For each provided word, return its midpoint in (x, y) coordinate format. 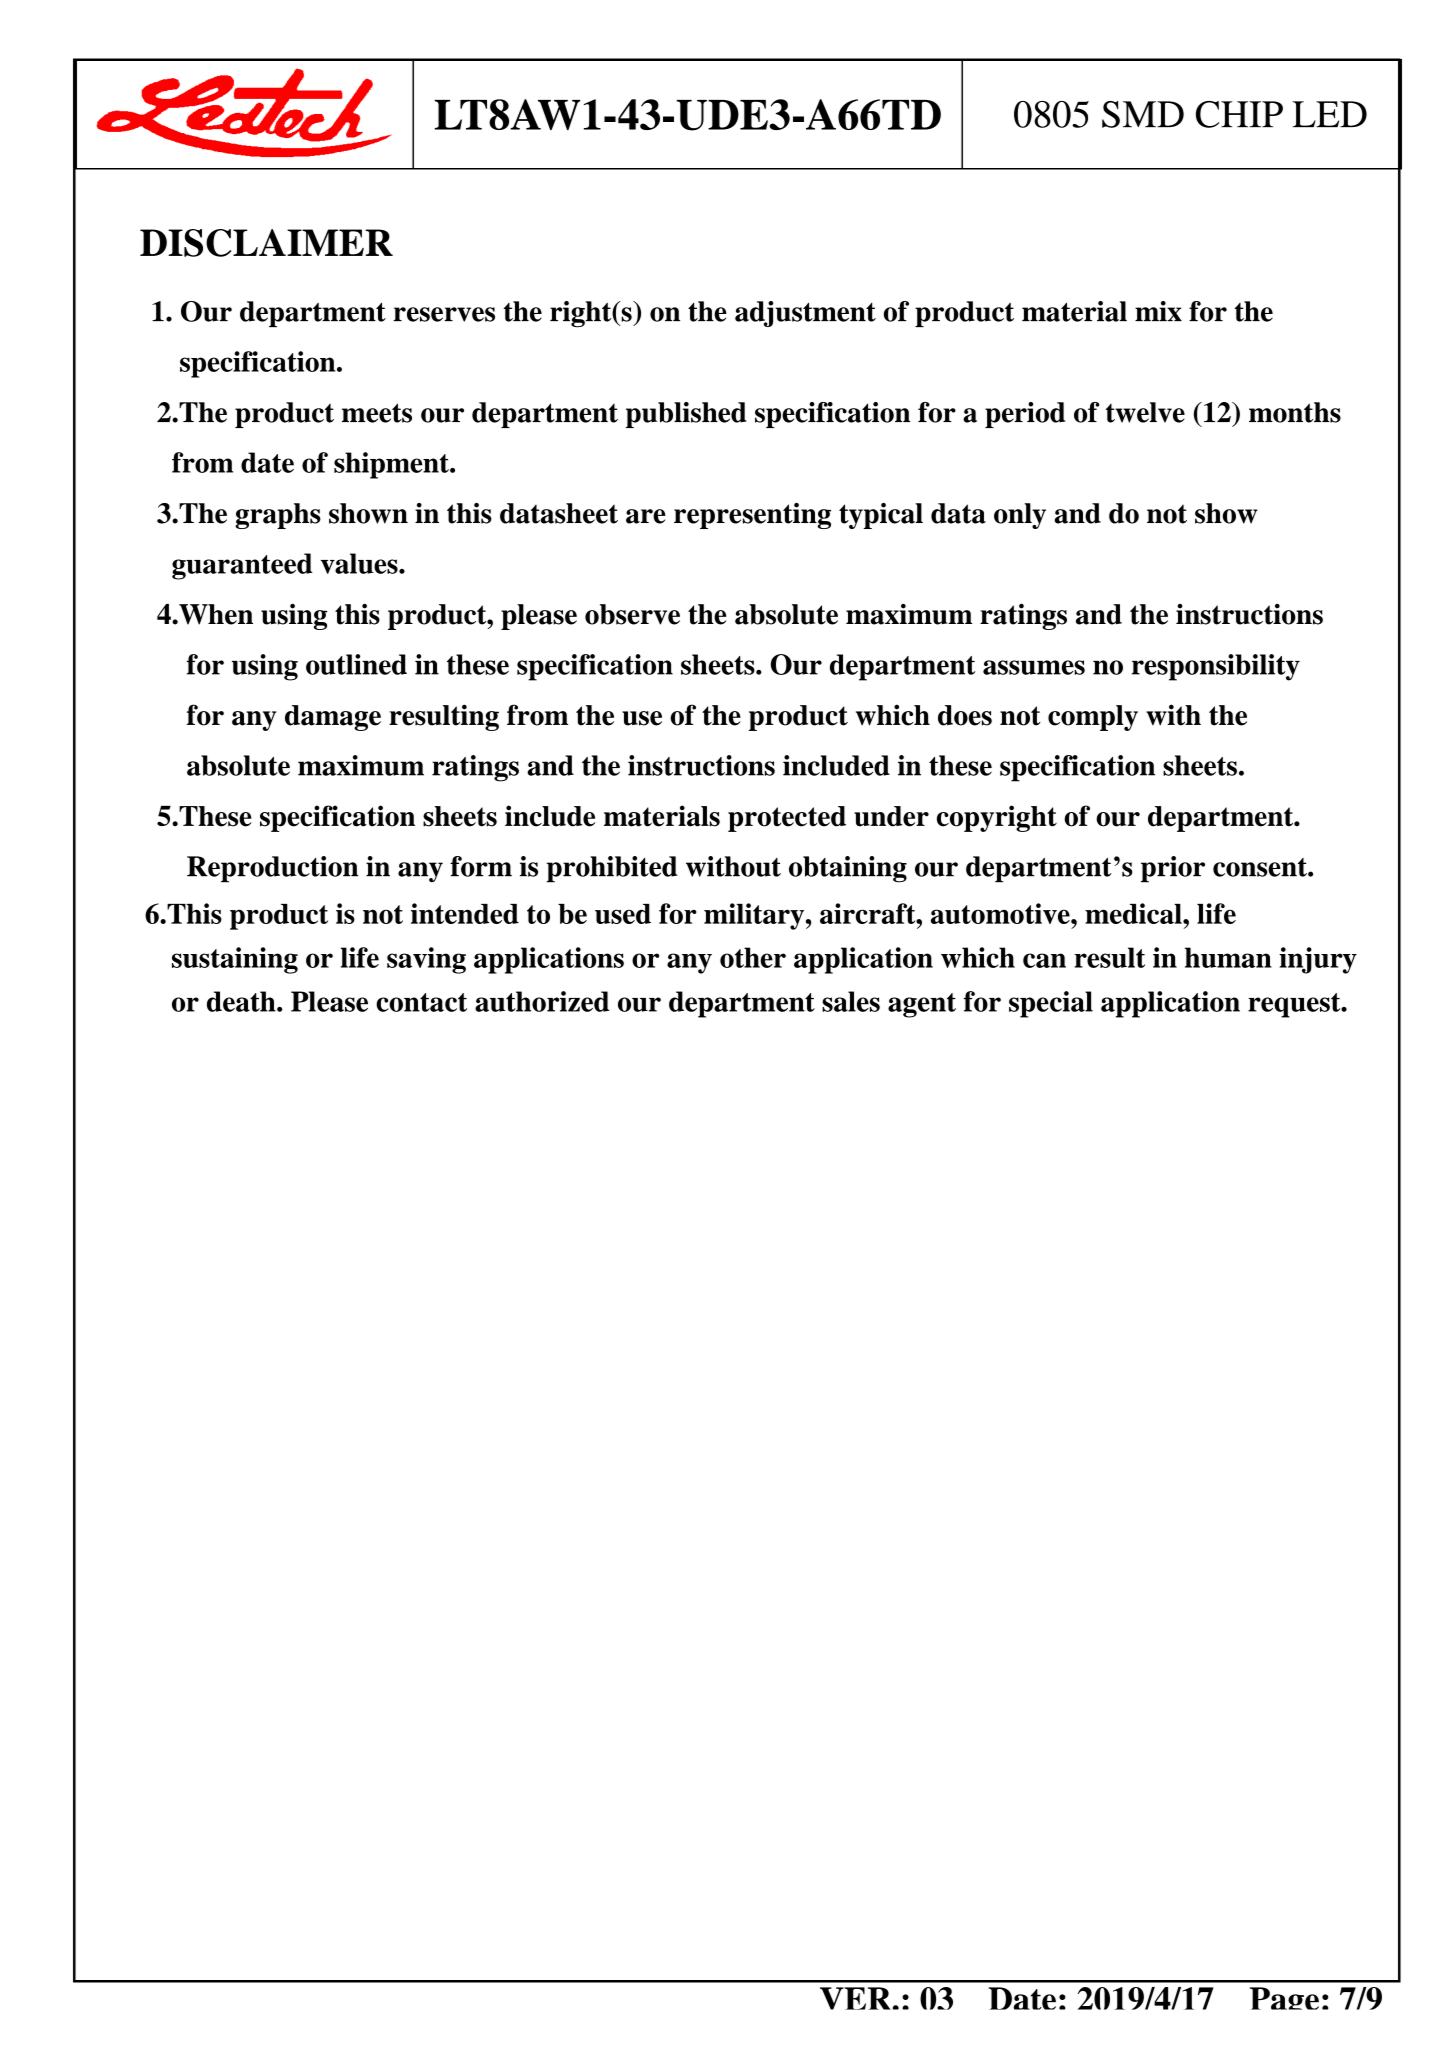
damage (333, 718)
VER (857, 1998)
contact (421, 1002)
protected (787, 819)
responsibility (1216, 667)
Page (1284, 1998)
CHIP (1239, 114)
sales (851, 1001)
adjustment (805, 314)
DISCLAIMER (266, 243)
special (1051, 1004)
